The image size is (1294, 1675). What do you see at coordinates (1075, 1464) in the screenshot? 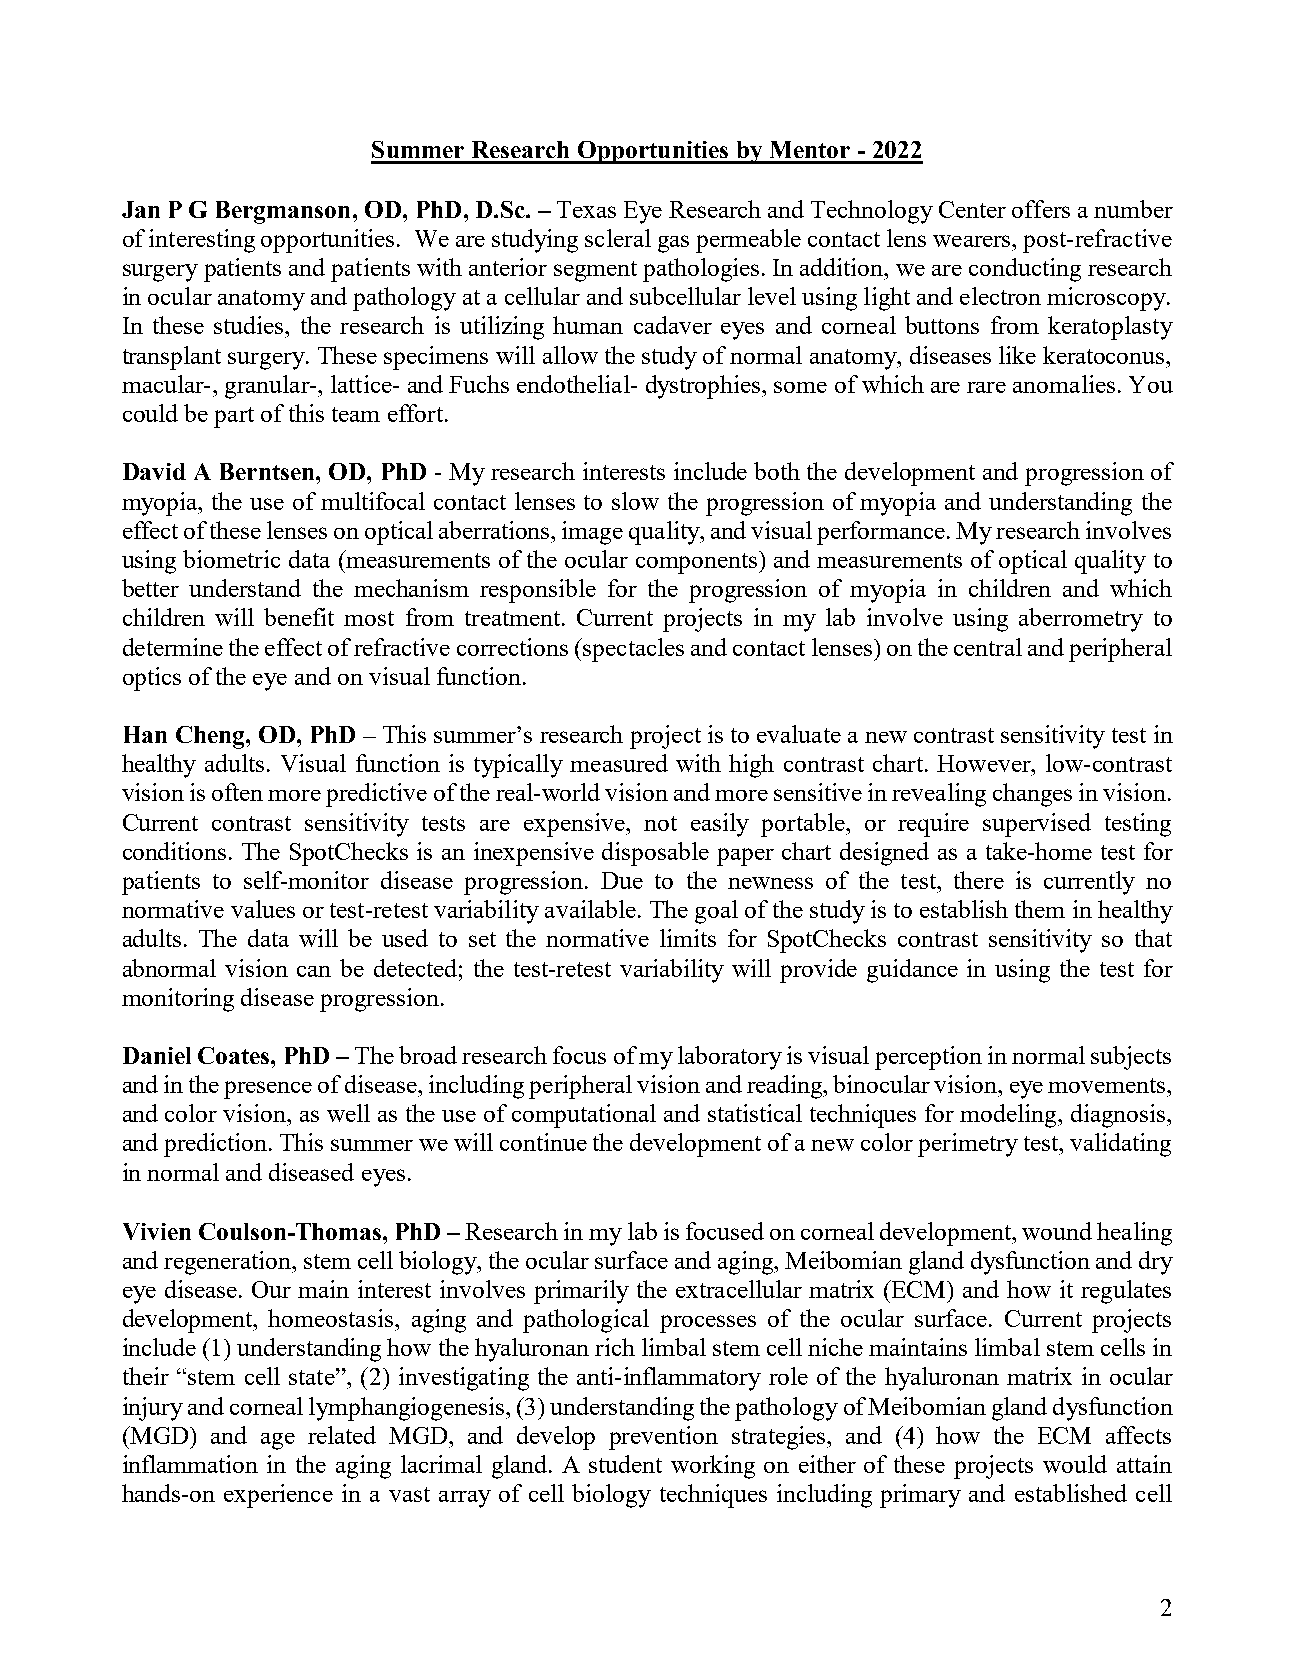
I see `would` at bounding box center [1075, 1464].
